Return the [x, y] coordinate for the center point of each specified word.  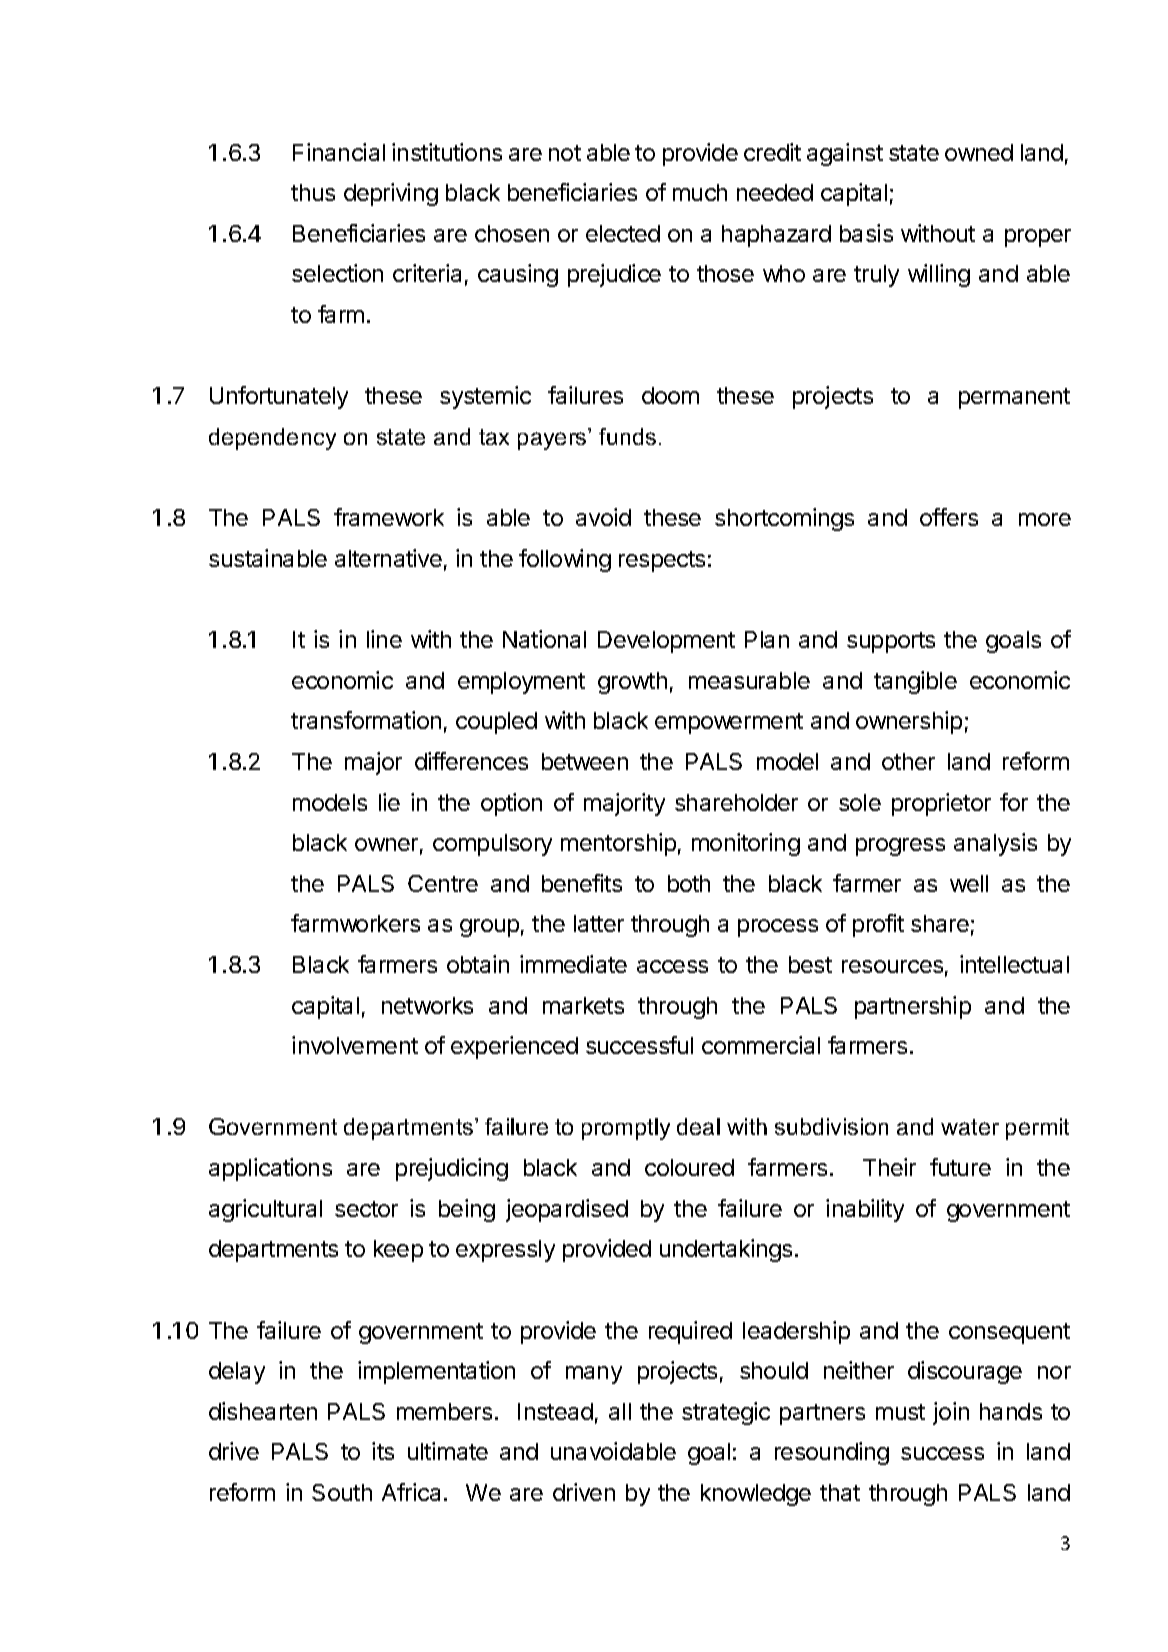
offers [949, 517]
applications [270, 1169]
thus [313, 192]
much [700, 192]
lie [389, 802]
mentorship [618, 844]
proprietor [941, 804]
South [342, 1492]
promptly [626, 1129]
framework [389, 517]
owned [979, 152]
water [970, 1127]
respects [662, 561]
